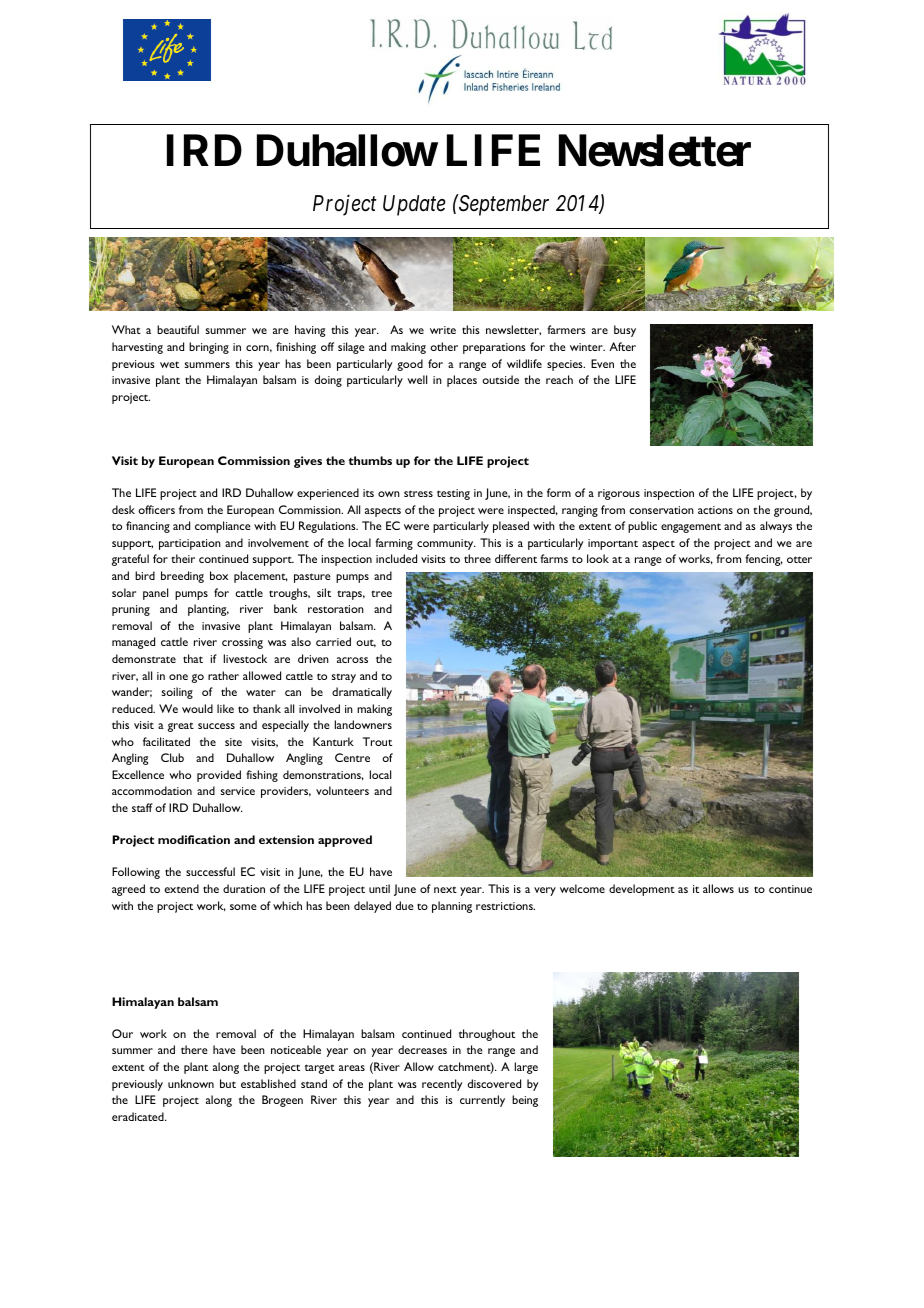 This screenshot has height=1308, width=924. What do you see at coordinates (453, 494) in the screenshot?
I see `testing` at bounding box center [453, 494].
